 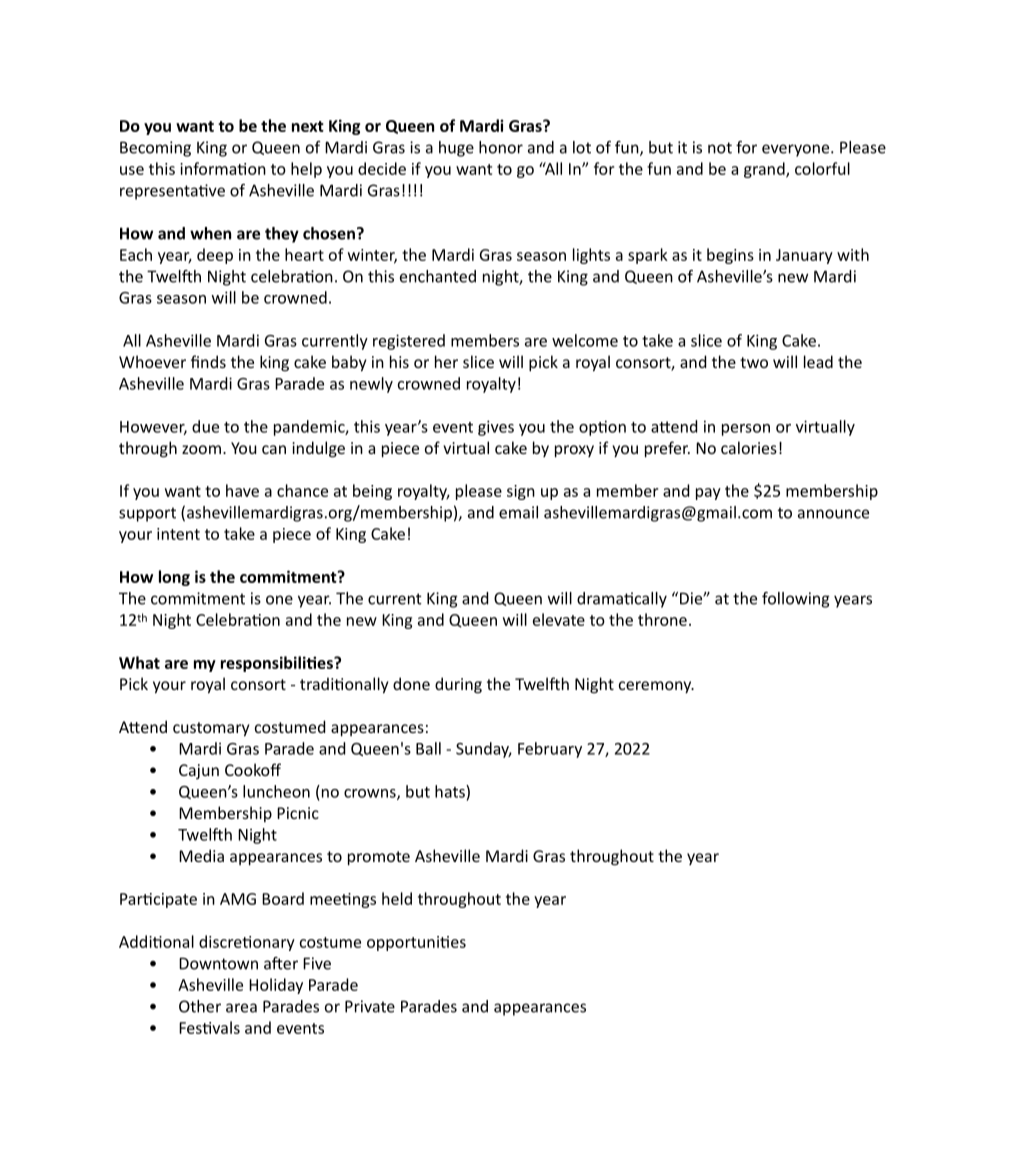 What do you see at coordinates (501, 147) in the page?
I see `honor` at bounding box center [501, 147].
